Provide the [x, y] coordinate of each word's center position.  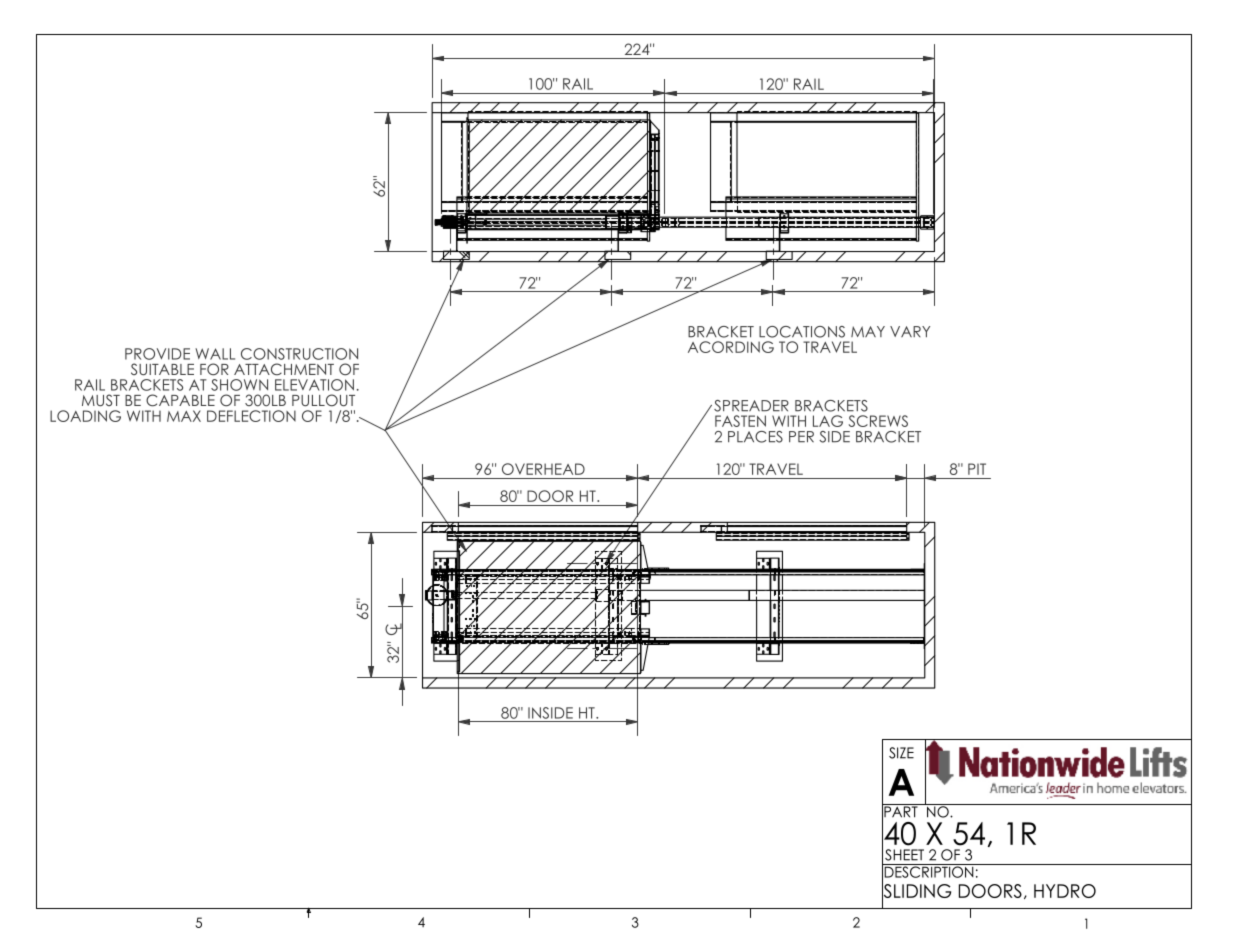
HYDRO [1065, 891]
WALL [215, 354]
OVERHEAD [543, 469]
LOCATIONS [802, 332]
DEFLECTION [251, 416]
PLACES [755, 437]
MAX [184, 416]
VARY [910, 331]
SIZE [901, 753]
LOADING [85, 416]
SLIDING [916, 891]
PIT [977, 469]
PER [801, 437]
